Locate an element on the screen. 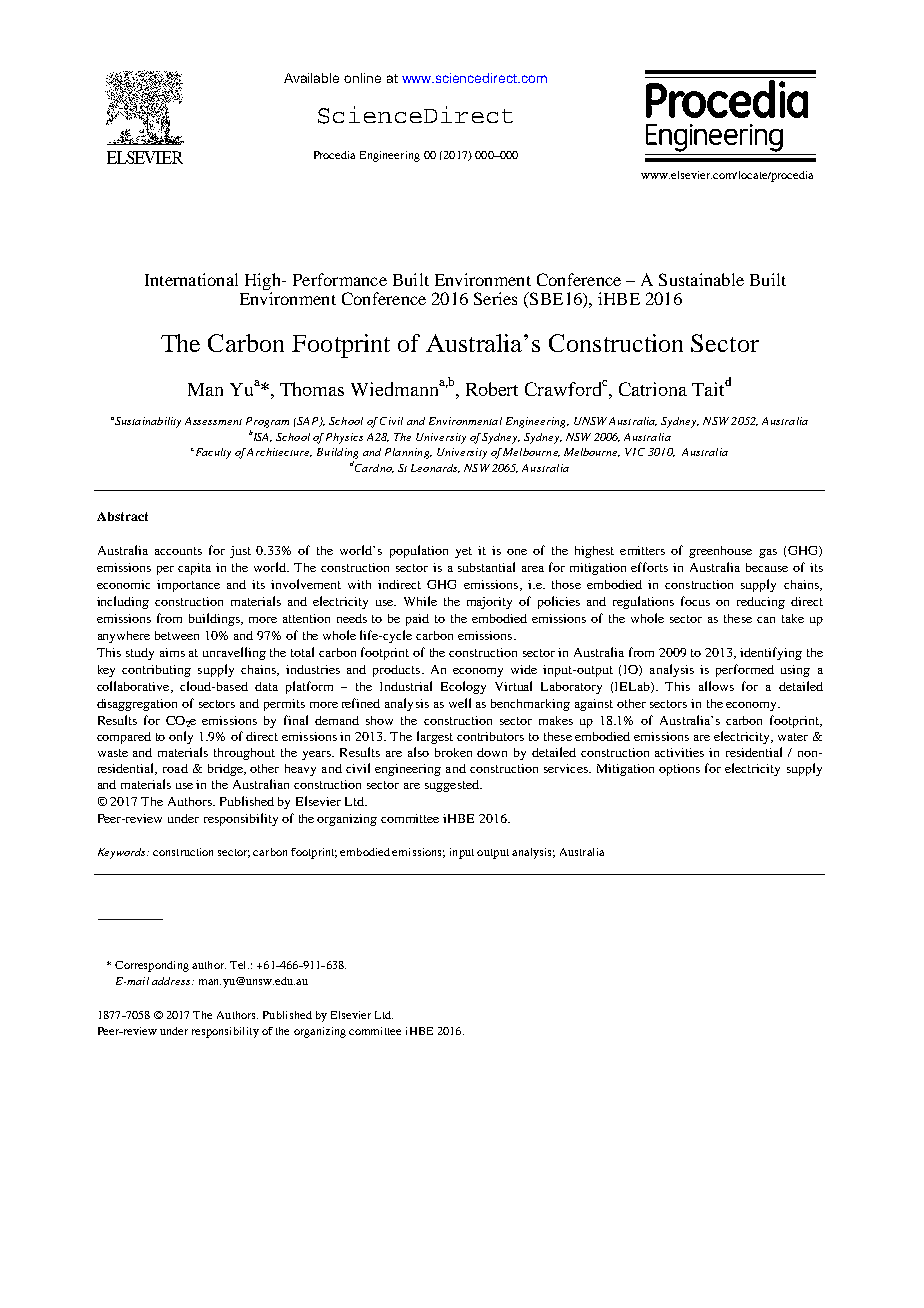 Image resolution: width=924 pixels, height=1308 pixels. address is located at coordinates (172, 981).
